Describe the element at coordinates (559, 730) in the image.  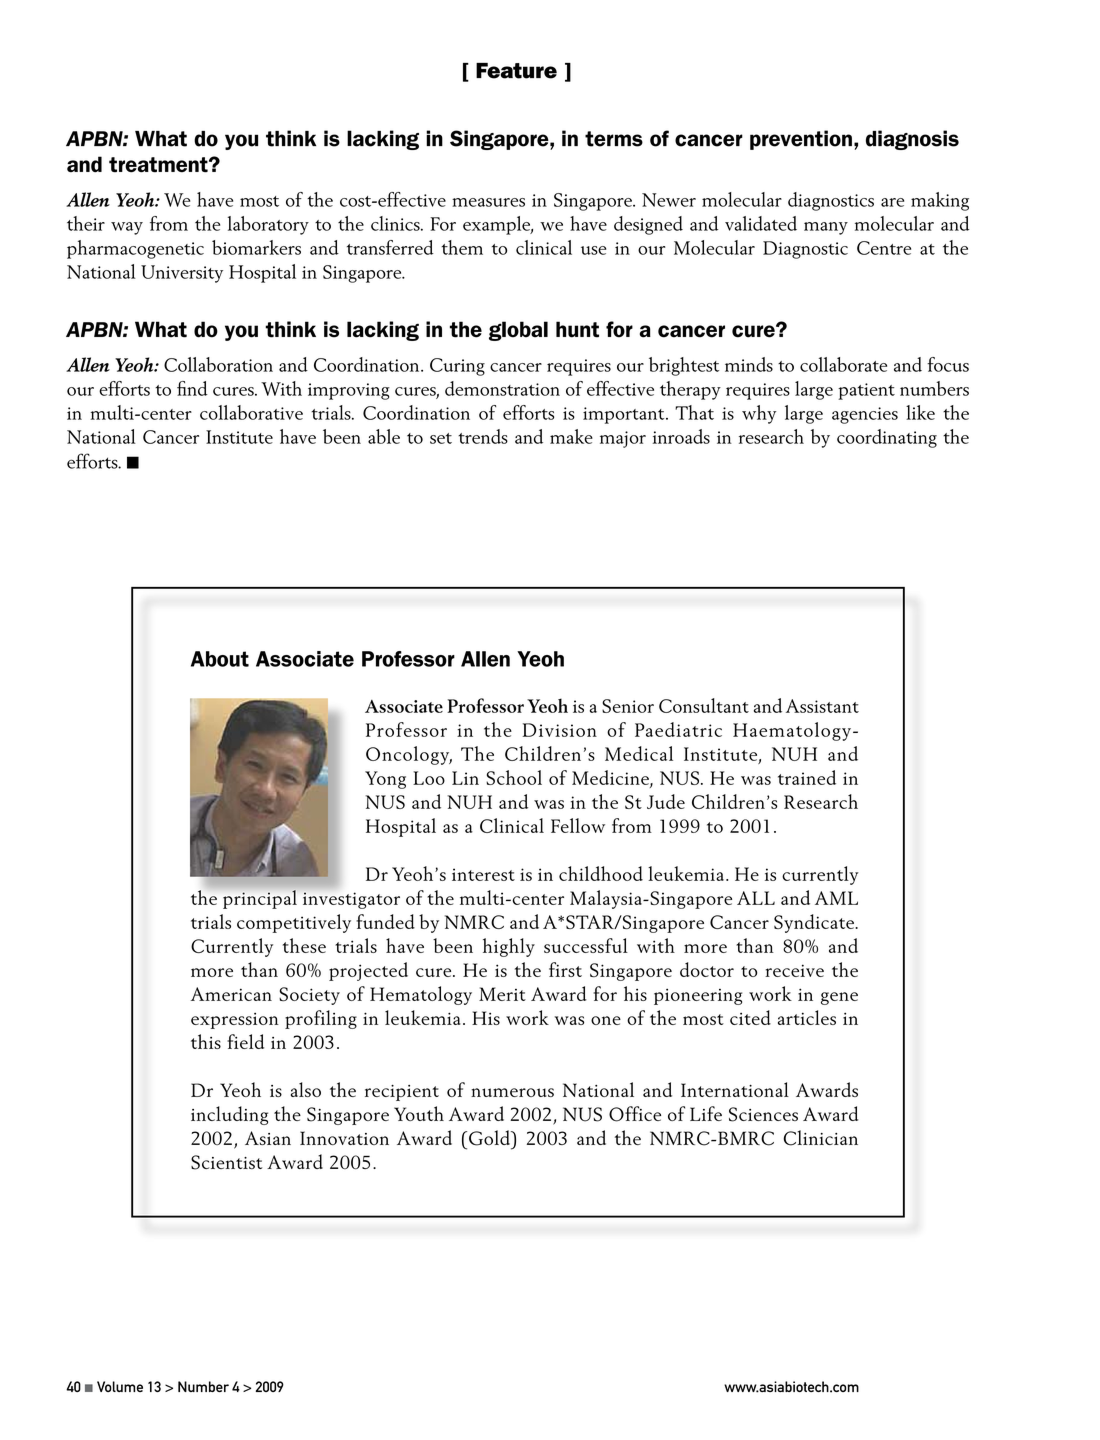
I see `Division` at that location.
